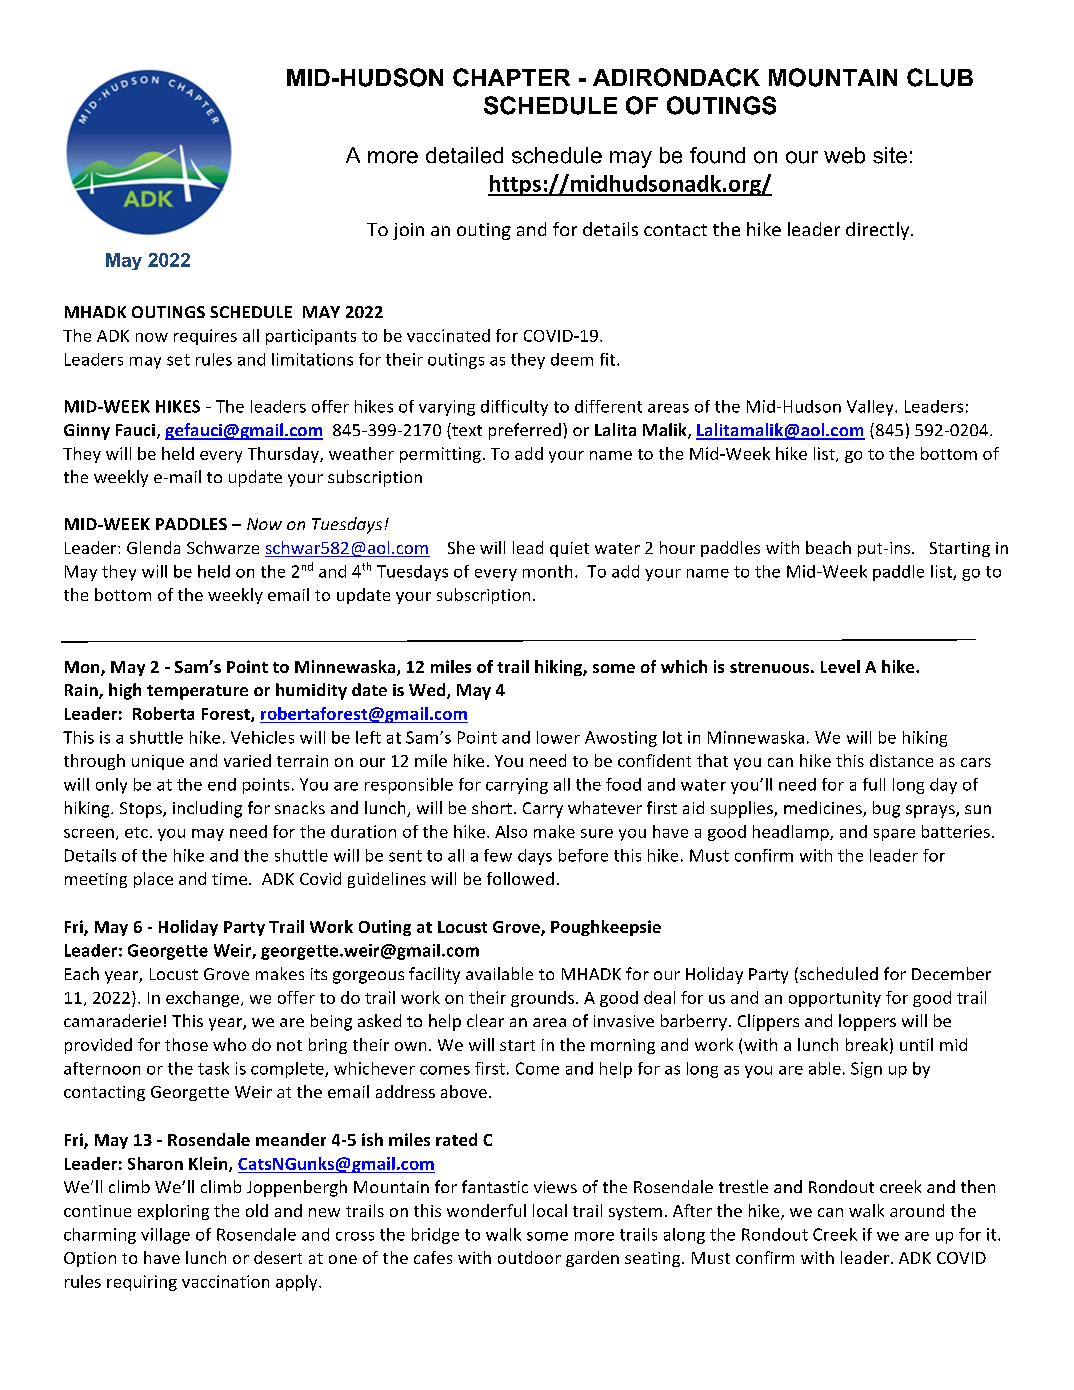 Image resolution: width=1074 pixels, height=1390 pixels. I want to click on outdoor, so click(529, 1257).
